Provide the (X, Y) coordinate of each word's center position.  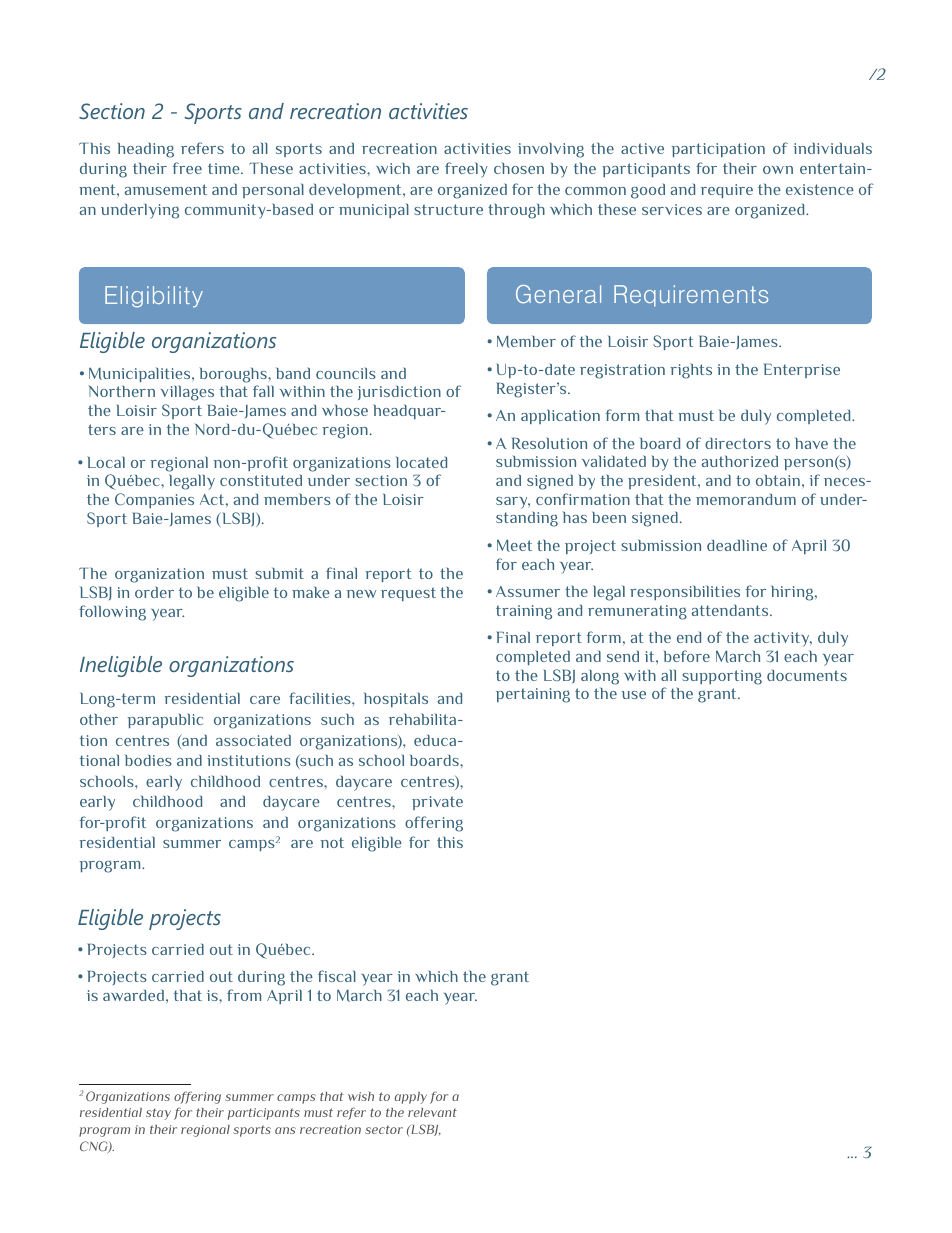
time (225, 168)
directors (738, 443)
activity (783, 639)
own (778, 170)
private (437, 803)
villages (187, 393)
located (421, 462)
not (332, 842)
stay (158, 1114)
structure (448, 209)
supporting (722, 677)
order (154, 592)
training (524, 612)
